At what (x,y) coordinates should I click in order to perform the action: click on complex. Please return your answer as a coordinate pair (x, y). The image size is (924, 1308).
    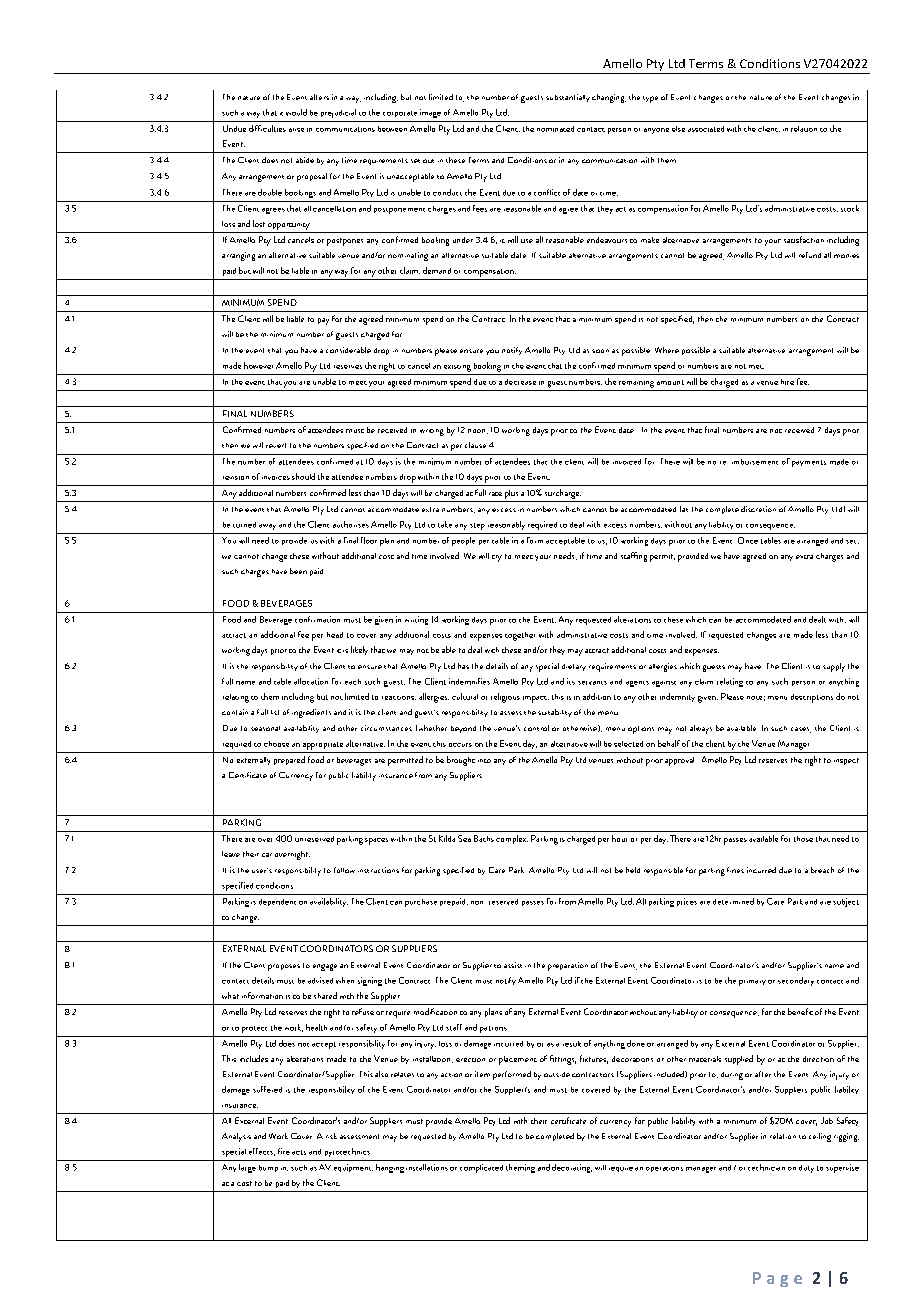
    Looking at the image, I should click on (512, 839).
